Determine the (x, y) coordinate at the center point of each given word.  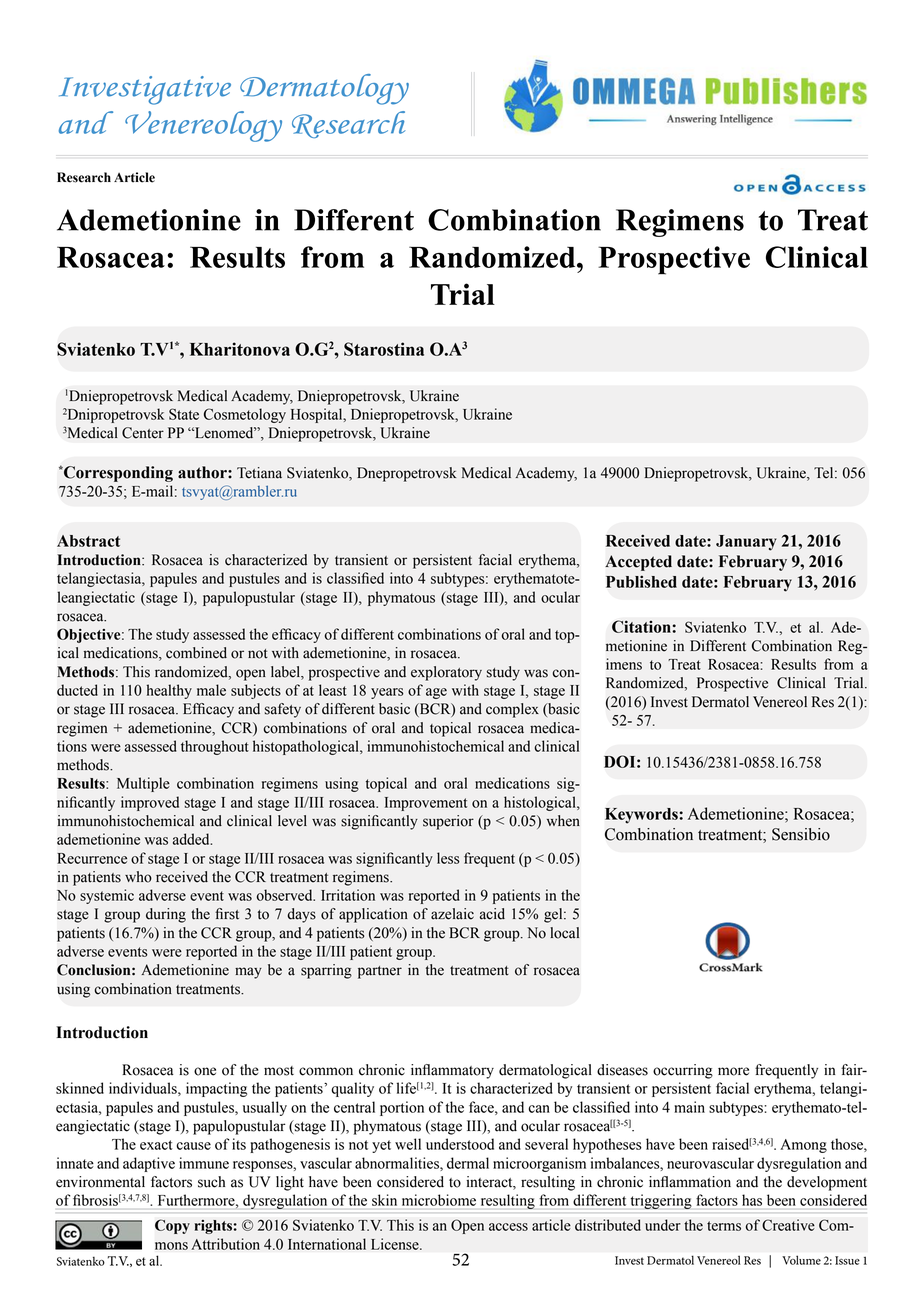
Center (143, 433)
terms (724, 1226)
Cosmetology (245, 415)
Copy (172, 1226)
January (746, 543)
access (508, 1227)
